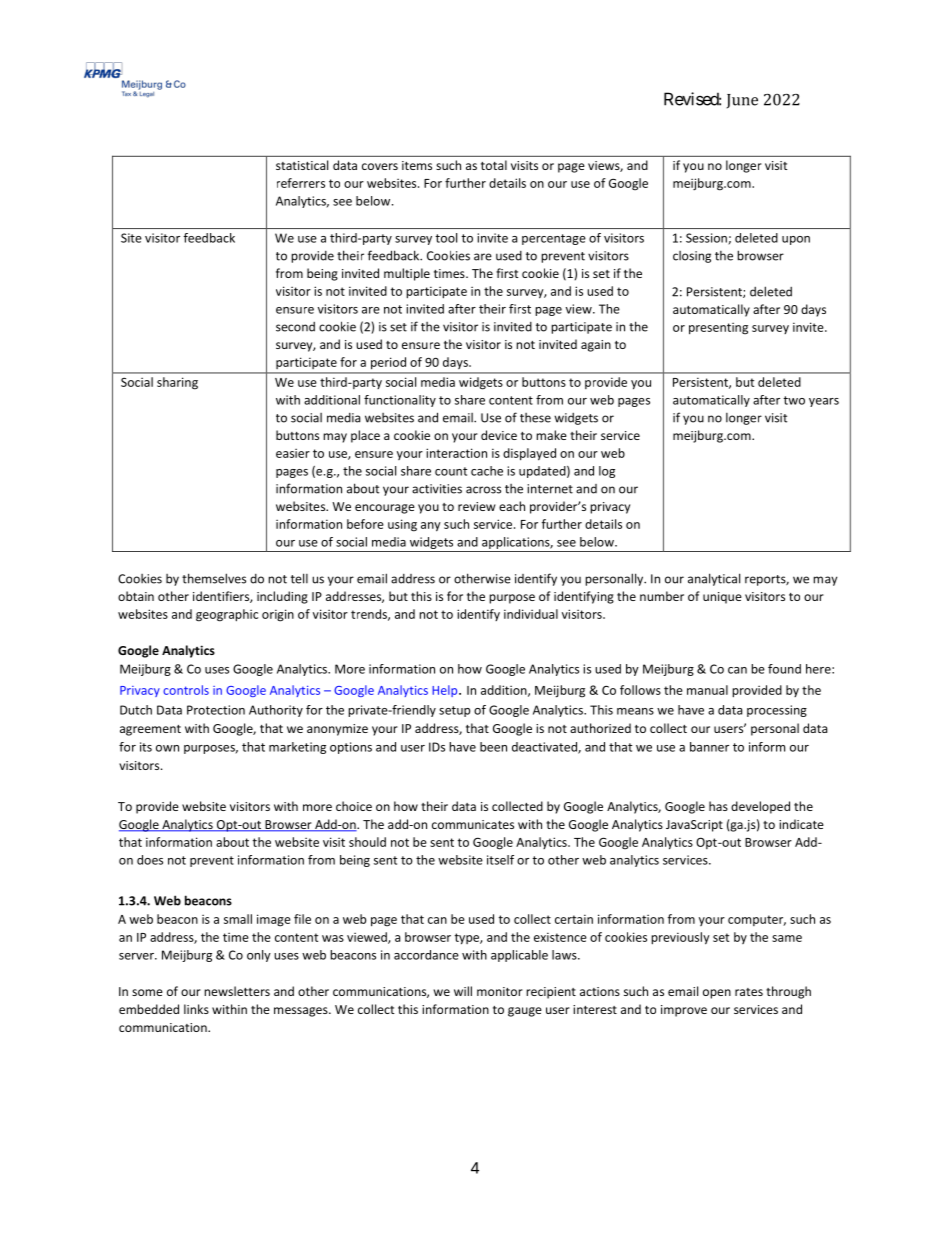 This screenshot has height=1233, width=952. Describe the element at coordinates (499, 435) in the screenshot. I see `device` at that location.
